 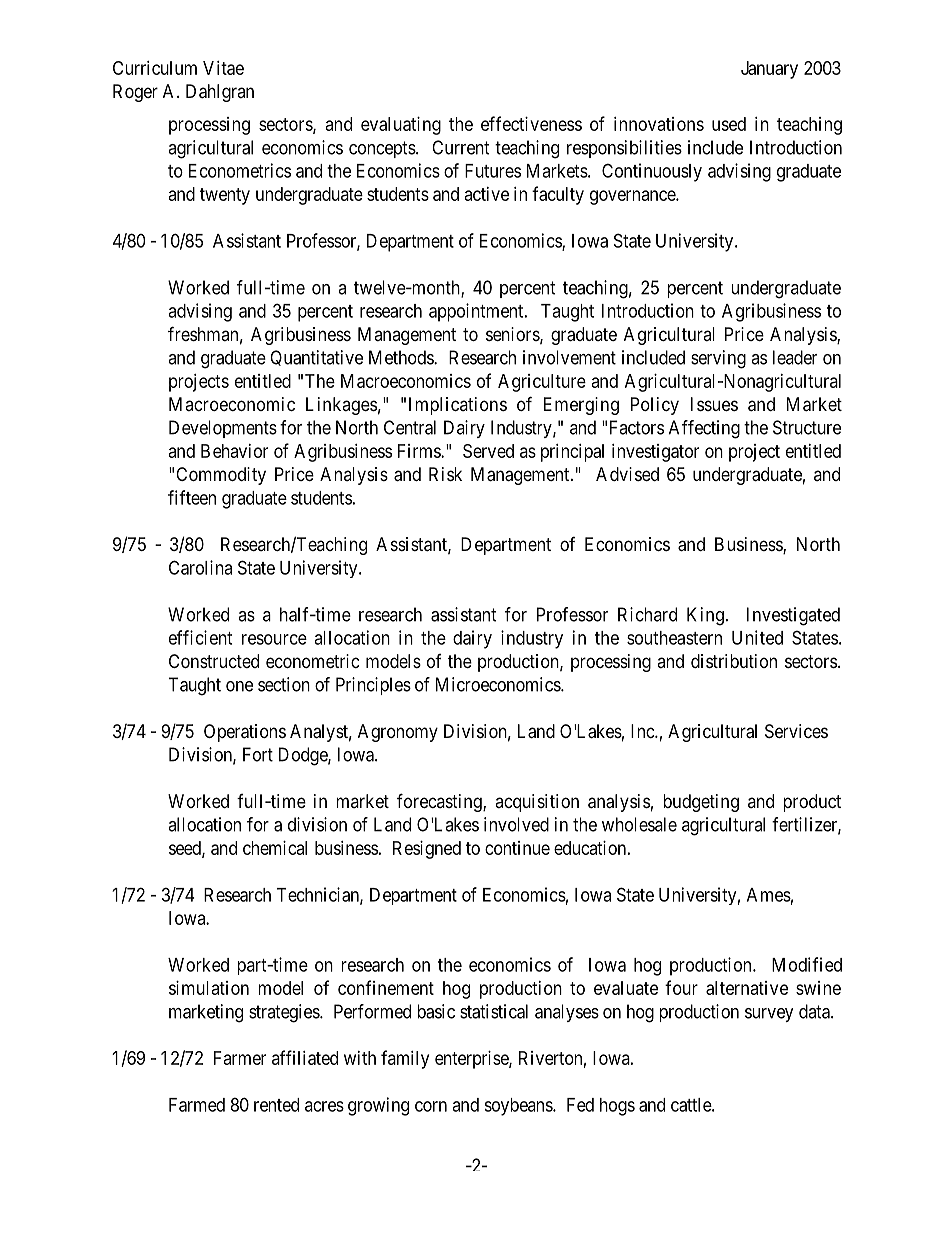 What do you see at coordinates (316, 358) in the document?
I see `Quantitative` at bounding box center [316, 358].
